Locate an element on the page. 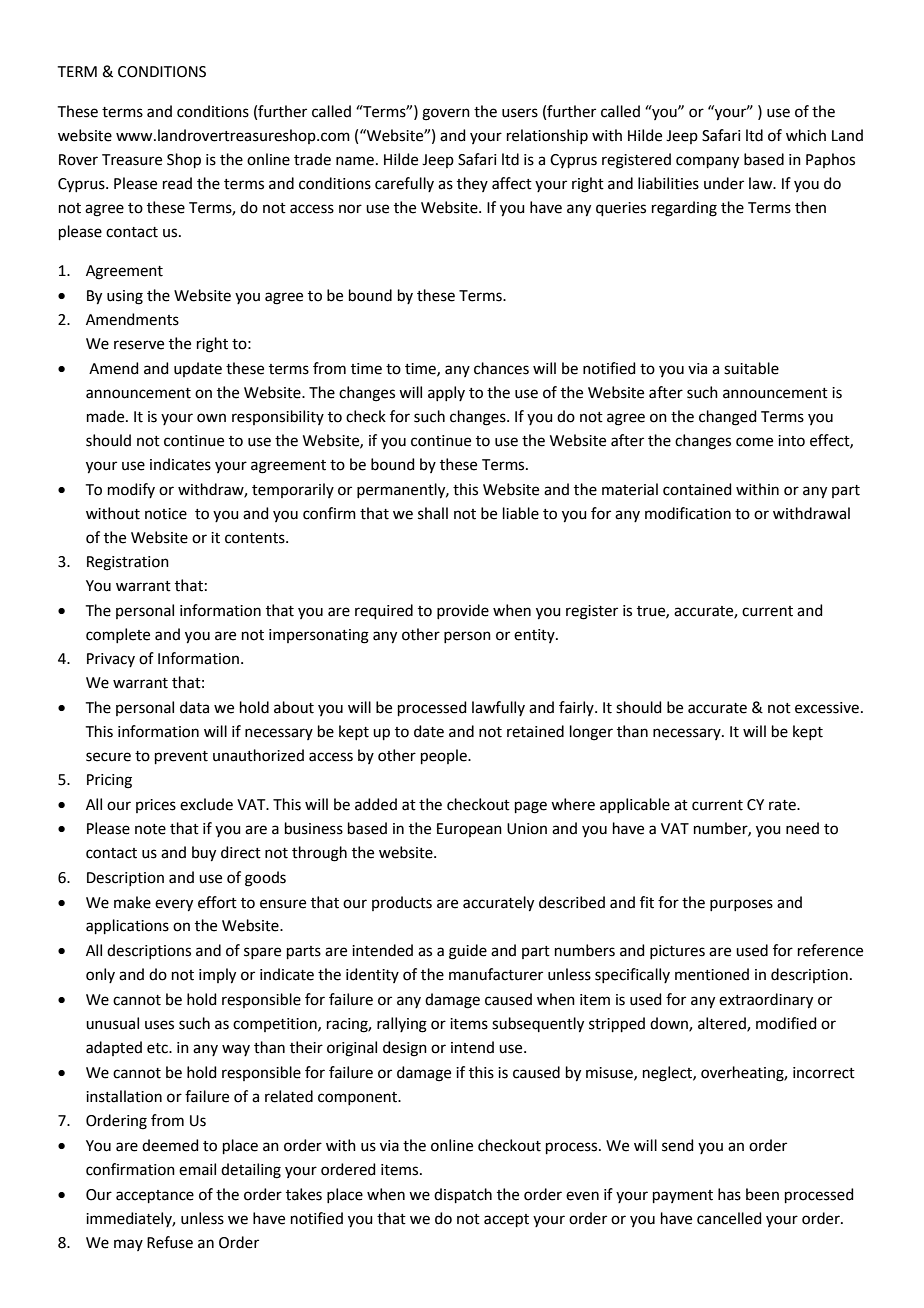  Refuse is located at coordinates (170, 1242).
